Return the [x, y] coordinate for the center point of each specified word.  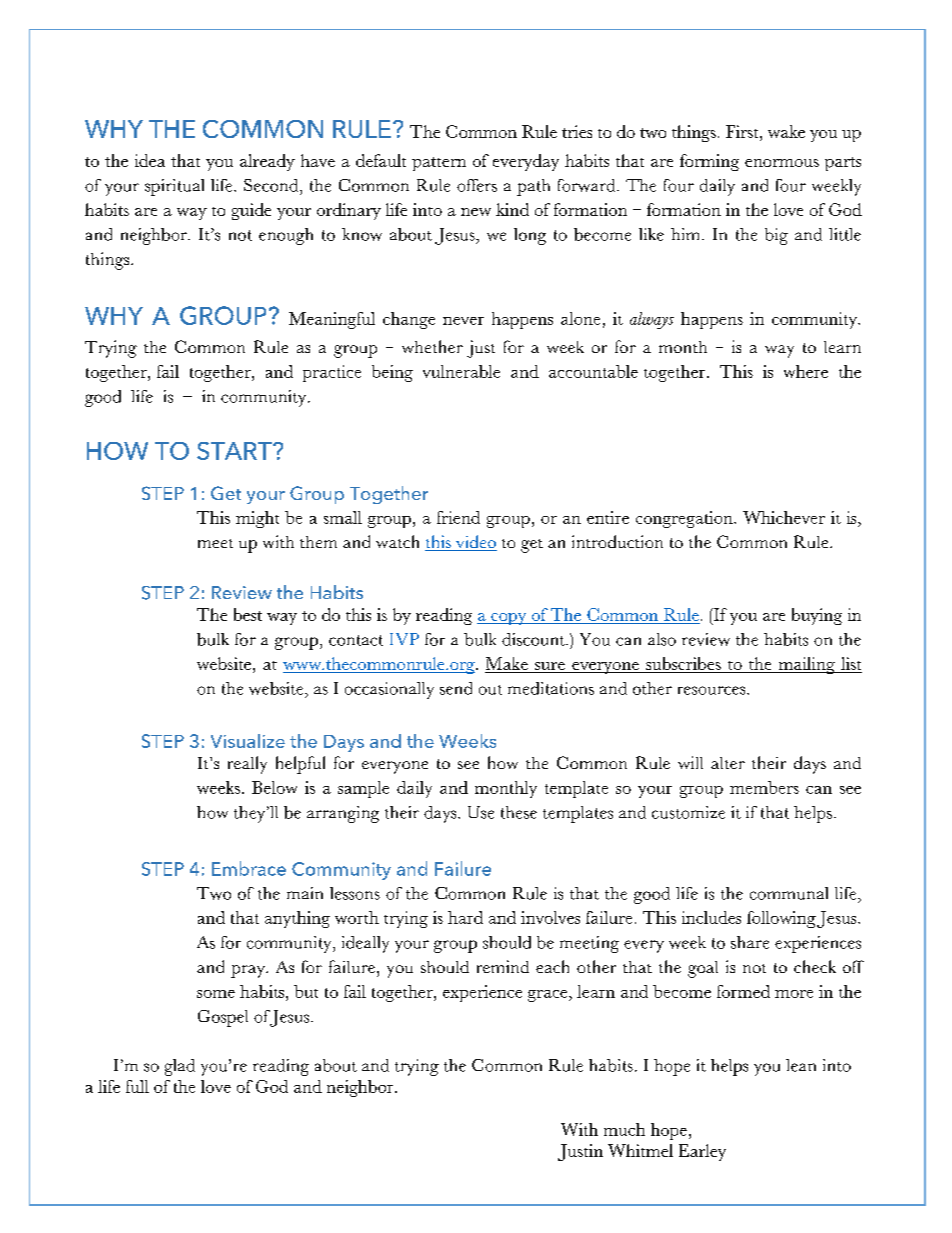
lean [801, 1065]
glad [180, 1067]
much [624, 1129]
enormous [782, 163]
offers [477, 185]
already [267, 162]
